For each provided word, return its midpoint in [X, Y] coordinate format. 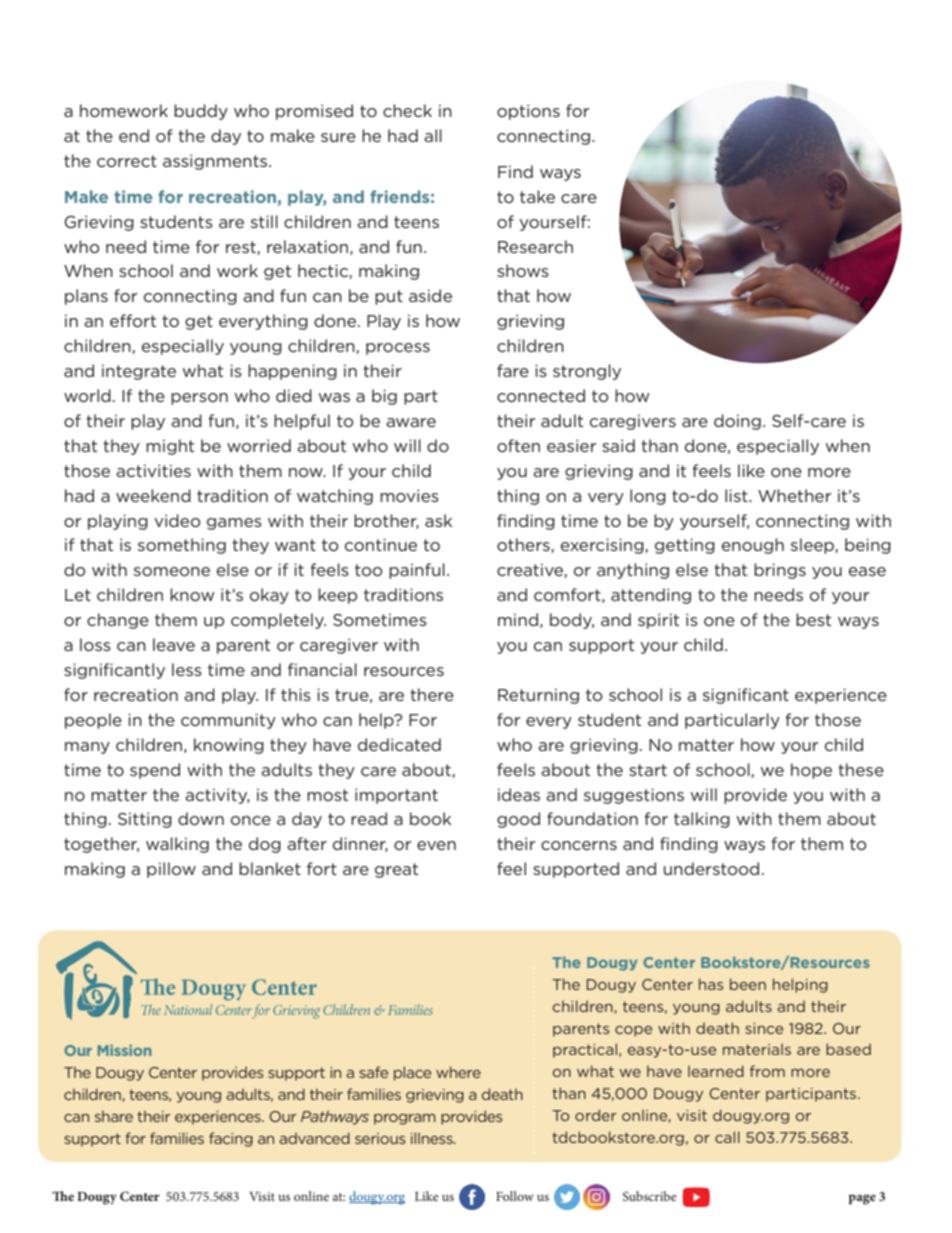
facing [231, 1139]
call [727, 1137]
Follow [515, 1196]
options [528, 112]
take [537, 196]
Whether [794, 495]
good [518, 820]
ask [438, 520]
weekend [153, 495]
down [201, 818]
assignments [216, 162]
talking [702, 820]
